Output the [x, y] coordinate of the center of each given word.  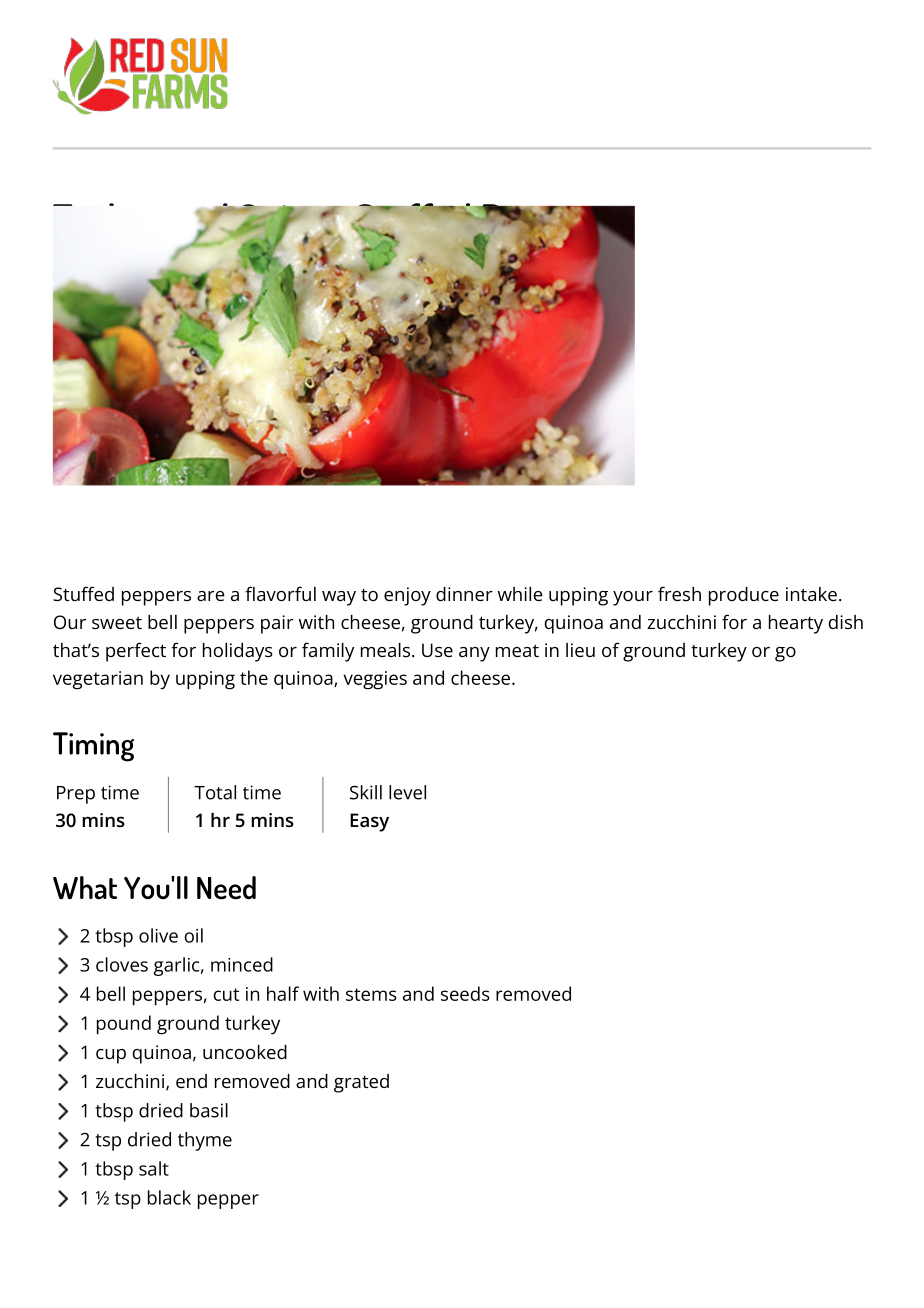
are [211, 596]
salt [154, 1168]
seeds [465, 993]
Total [215, 792]
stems [371, 994]
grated [361, 1083]
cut [226, 994]
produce [744, 596]
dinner [464, 594]
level [407, 792]
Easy [369, 822]
